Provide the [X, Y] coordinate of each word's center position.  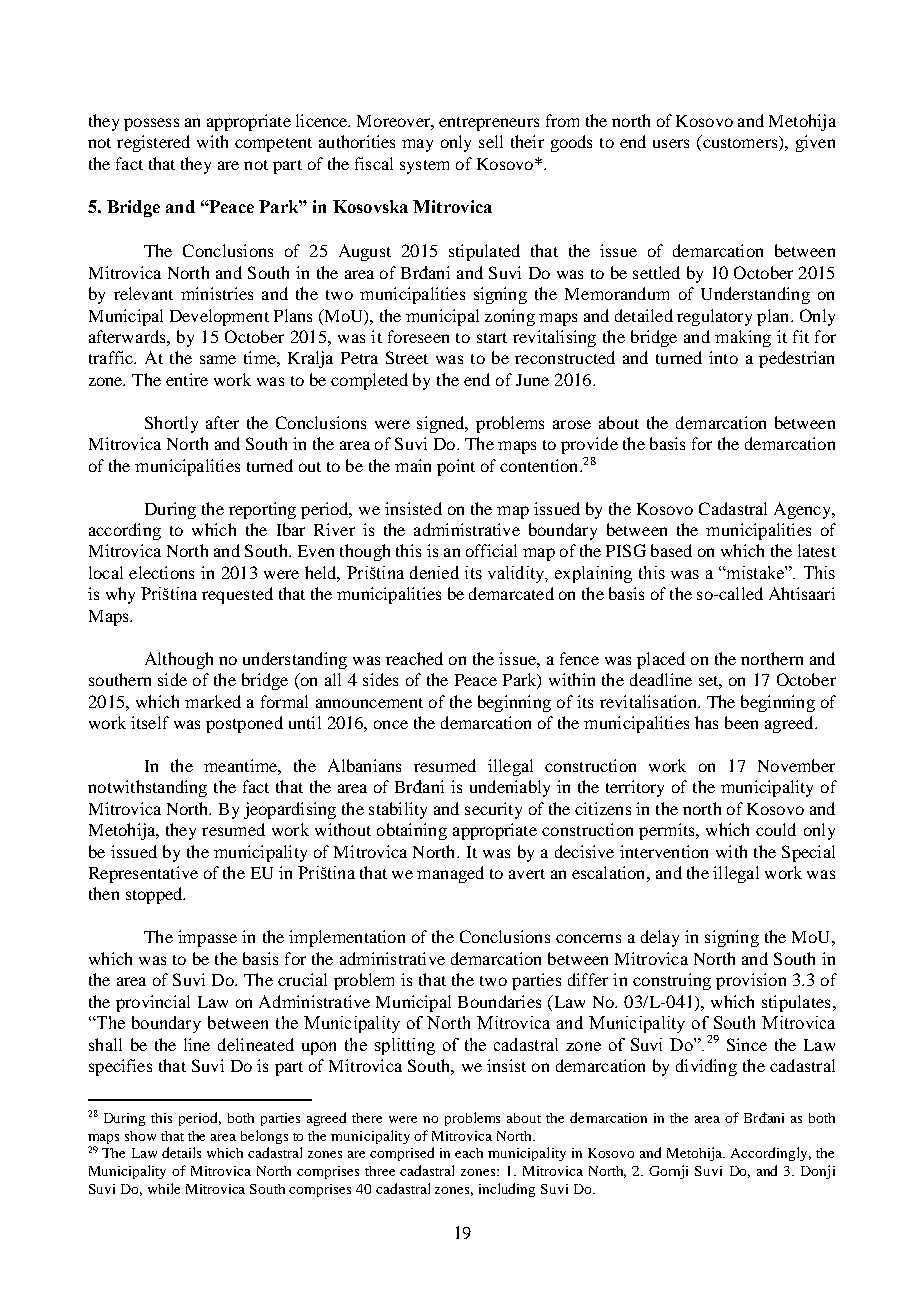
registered [153, 143]
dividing [706, 1067]
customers [740, 143]
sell [491, 141]
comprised [402, 1154]
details [181, 1152]
